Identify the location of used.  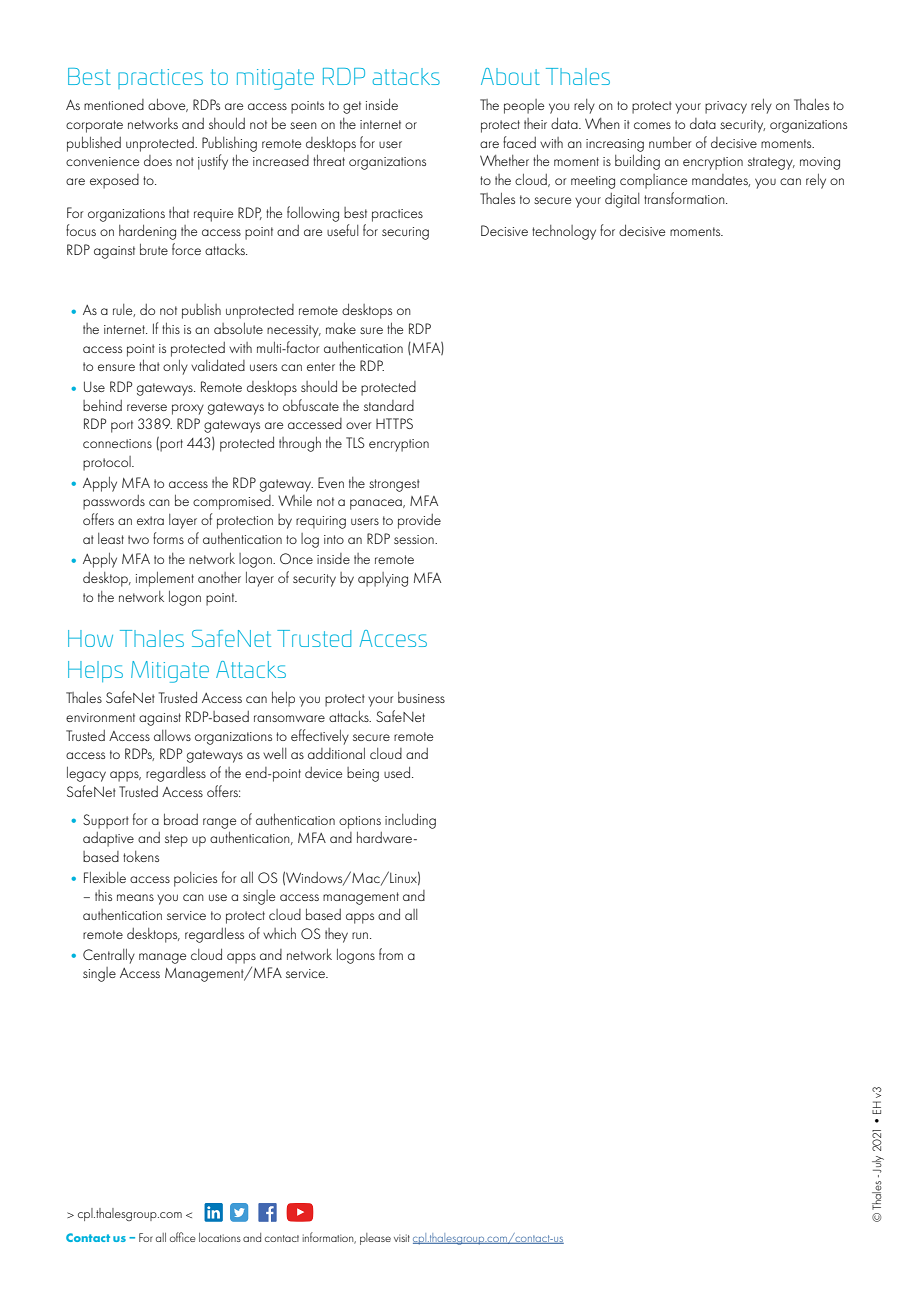
(398, 772).
